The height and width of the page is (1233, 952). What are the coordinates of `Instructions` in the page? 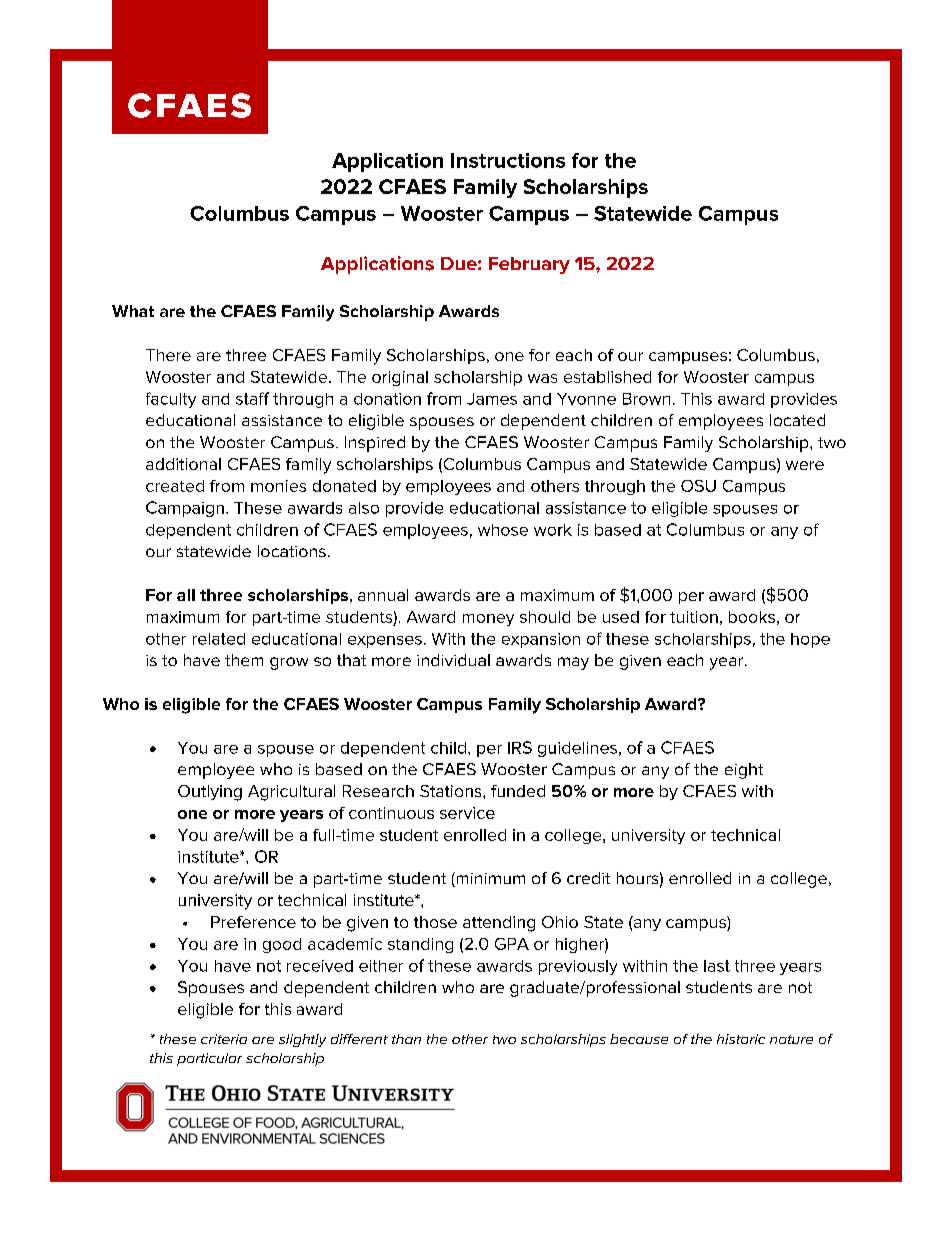 It's located at (508, 160).
